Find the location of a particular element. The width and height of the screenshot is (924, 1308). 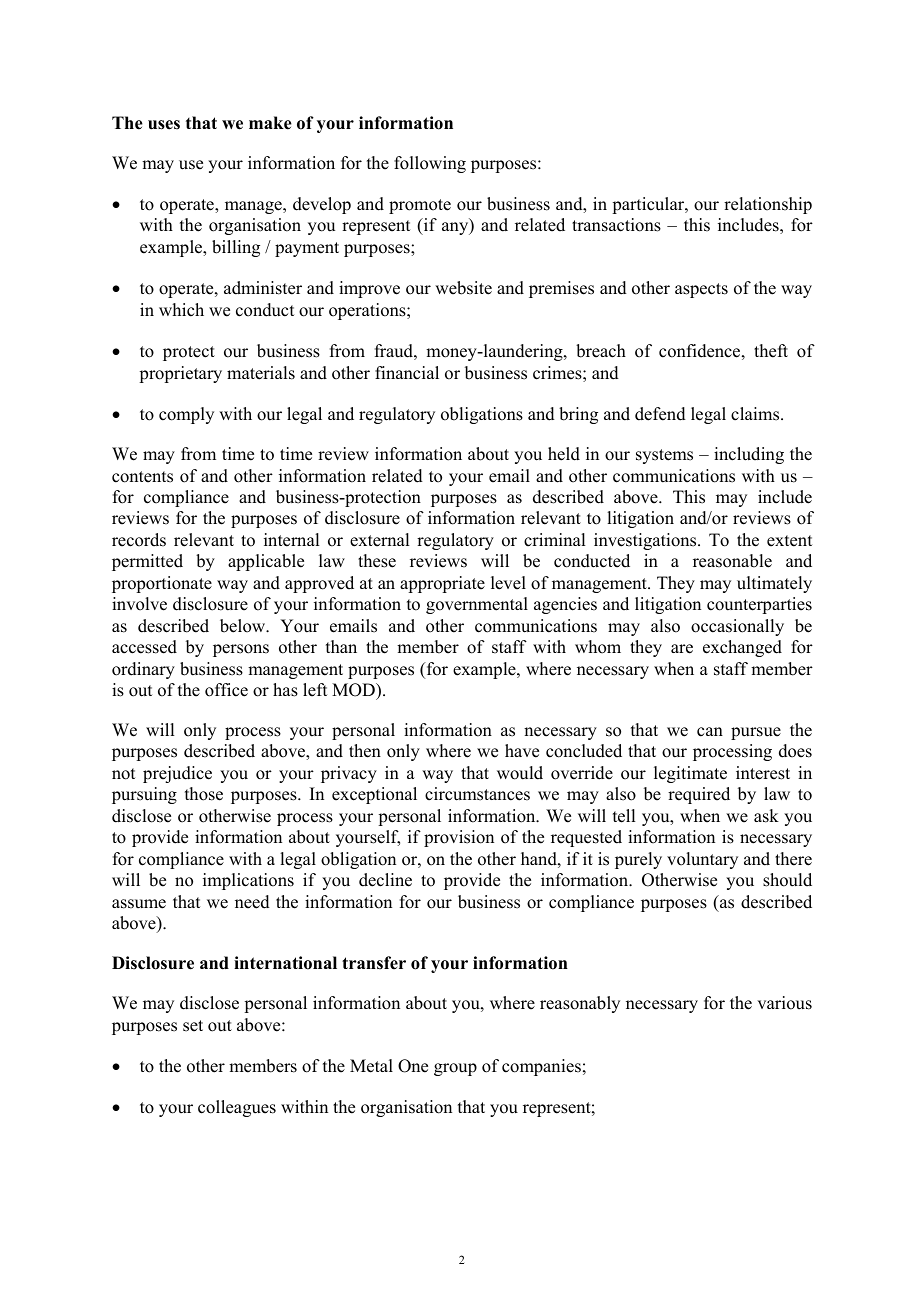

prejudice is located at coordinates (177, 774).
